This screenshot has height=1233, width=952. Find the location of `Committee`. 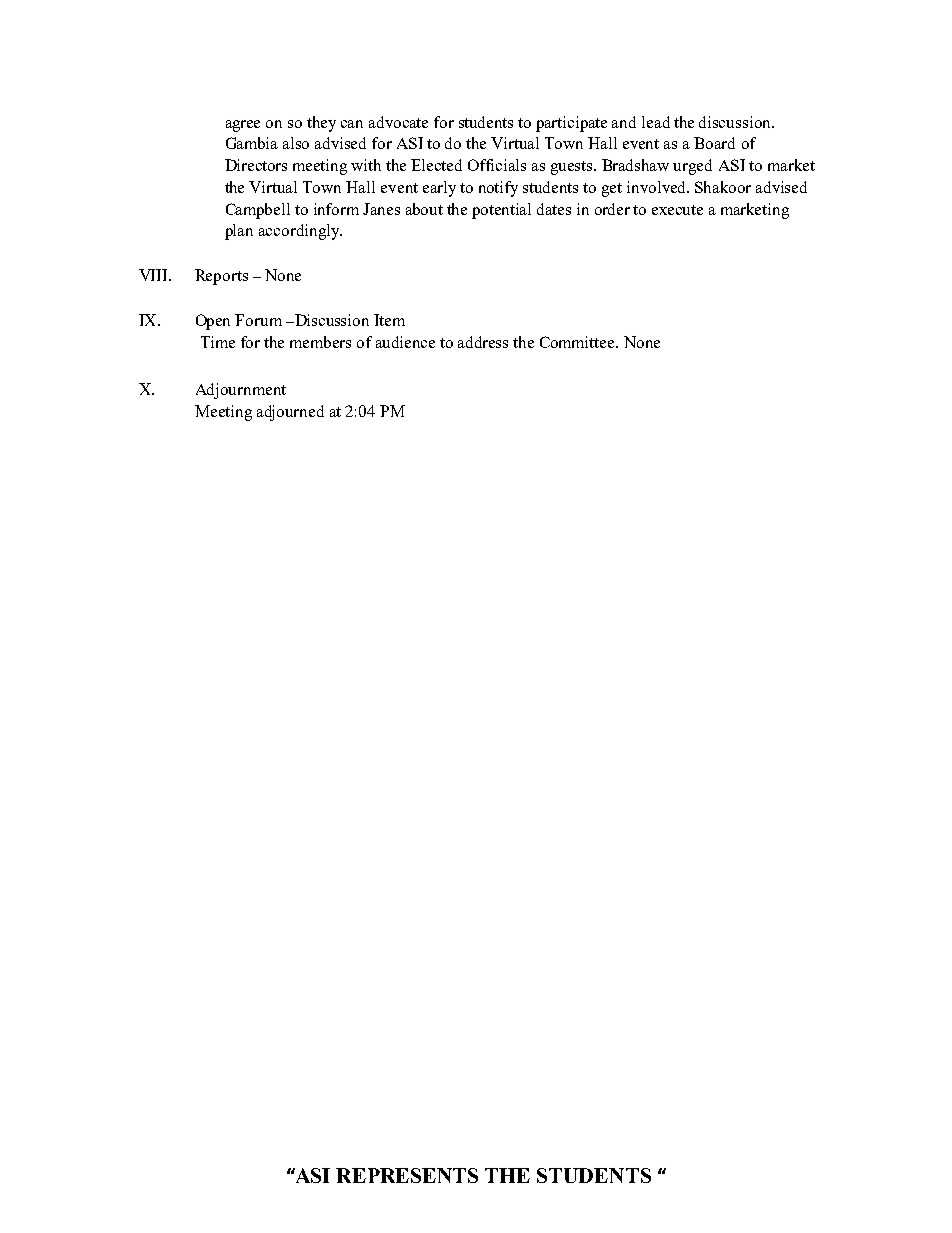

Committee is located at coordinates (578, 342).
